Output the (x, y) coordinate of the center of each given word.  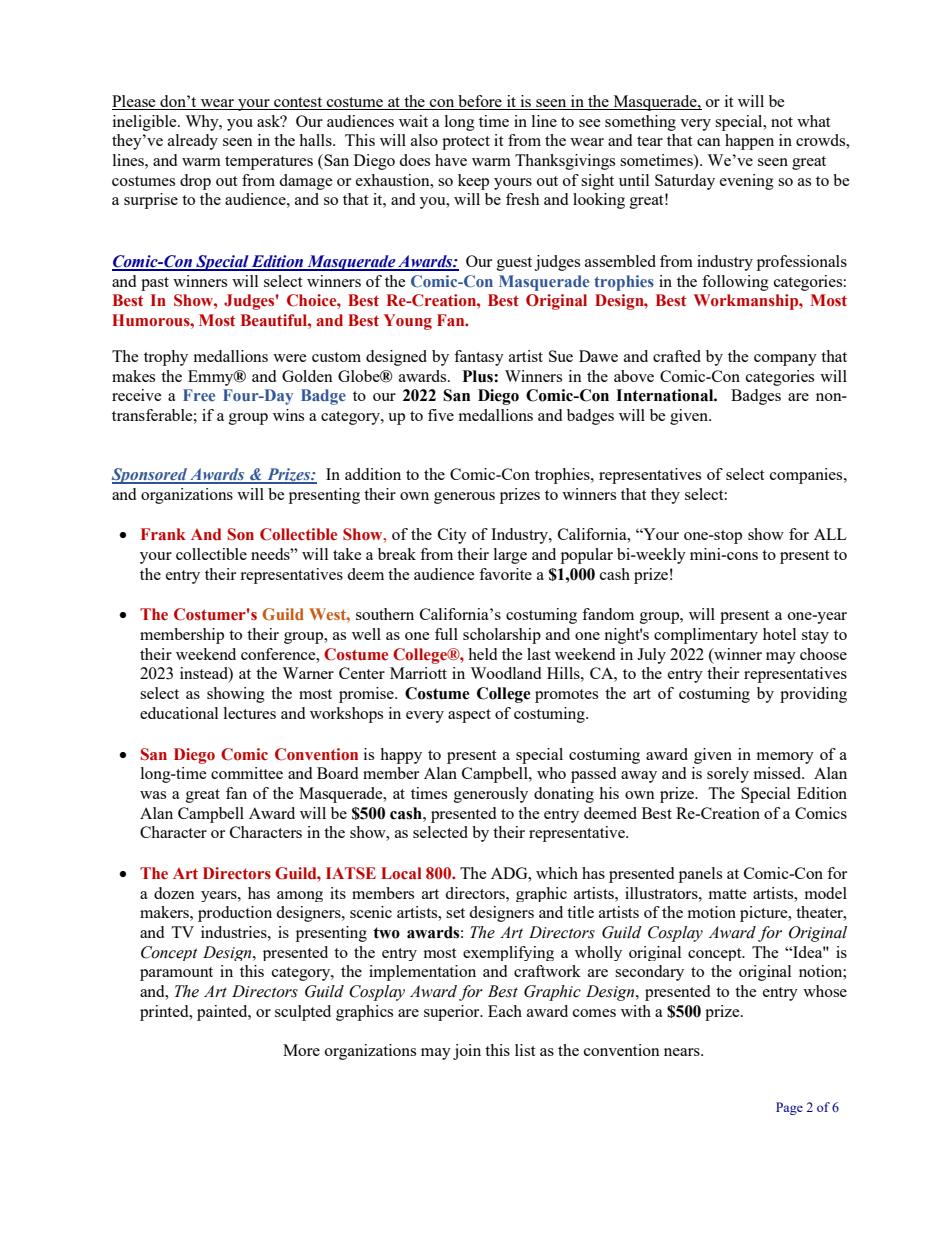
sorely (728, 775)
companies (807, 476)
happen (749, 142)
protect (466, 143)
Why (203, 123)
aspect (469, 716)
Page (789, 1108)
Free (199, 395)
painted (223, 1013)
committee (247, 773)
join (467, 1052)
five (441, 415)
